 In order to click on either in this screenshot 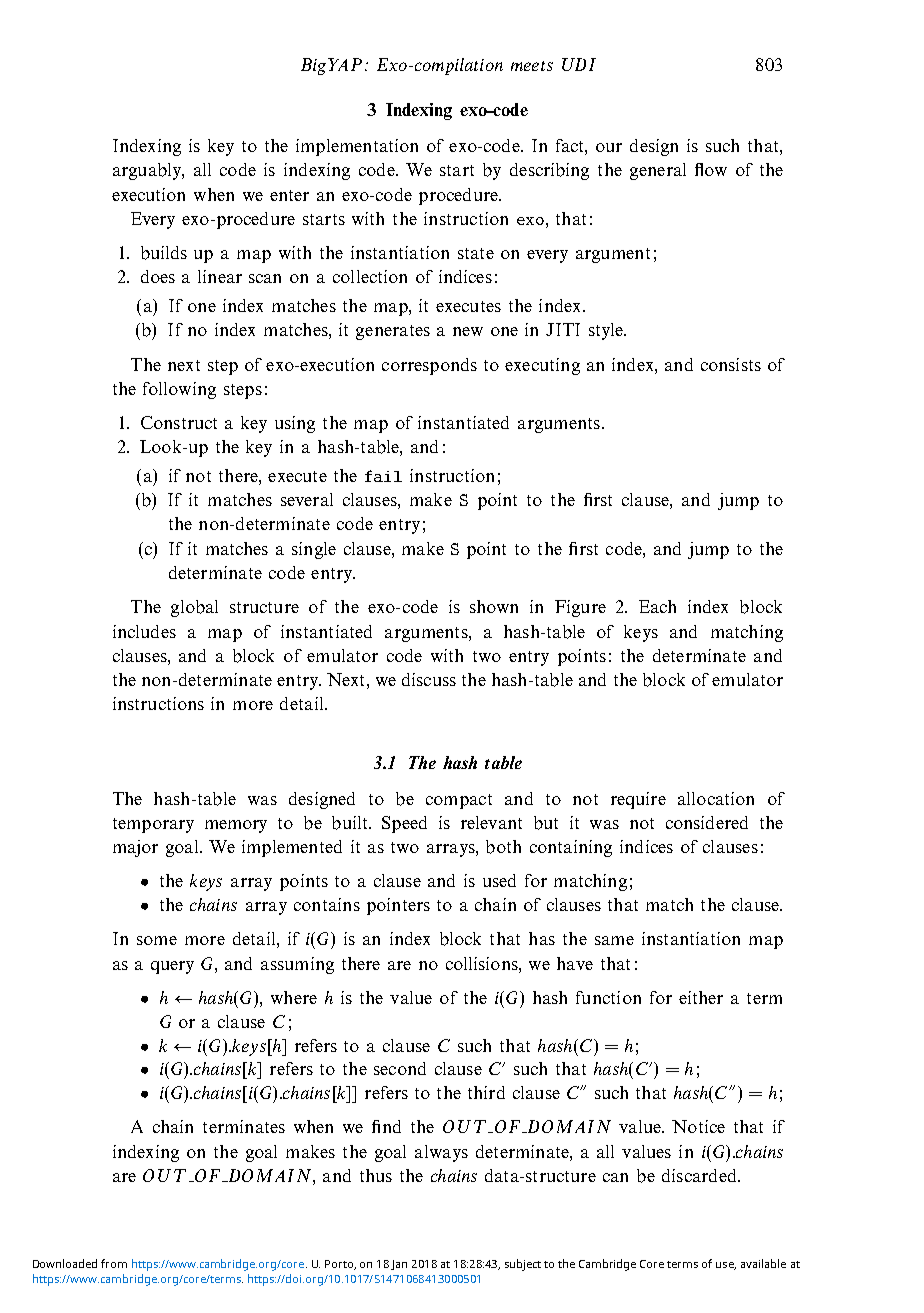, I will do `click(701, 997)`.
